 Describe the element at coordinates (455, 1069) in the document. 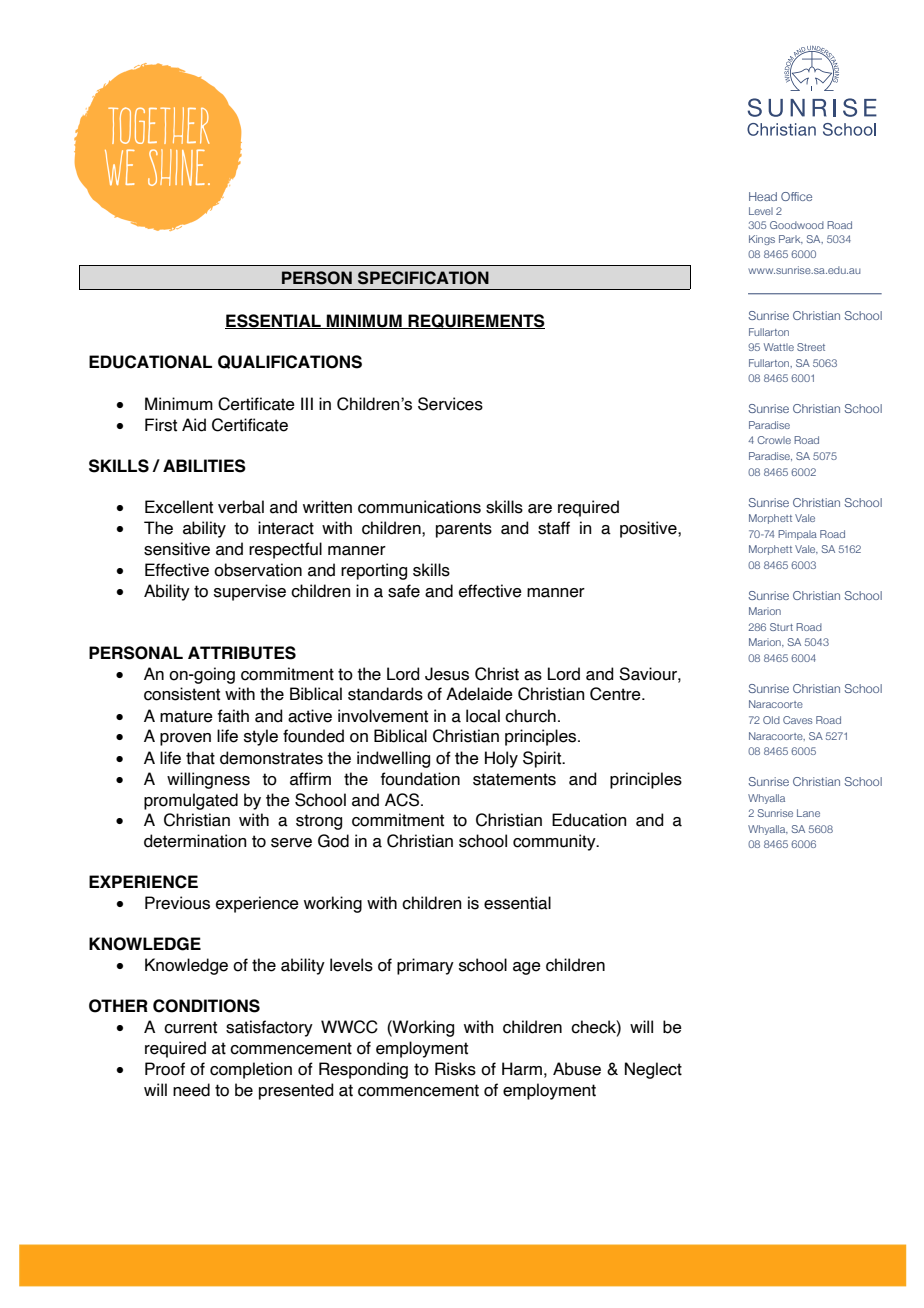

I see `Risks` at that location.
